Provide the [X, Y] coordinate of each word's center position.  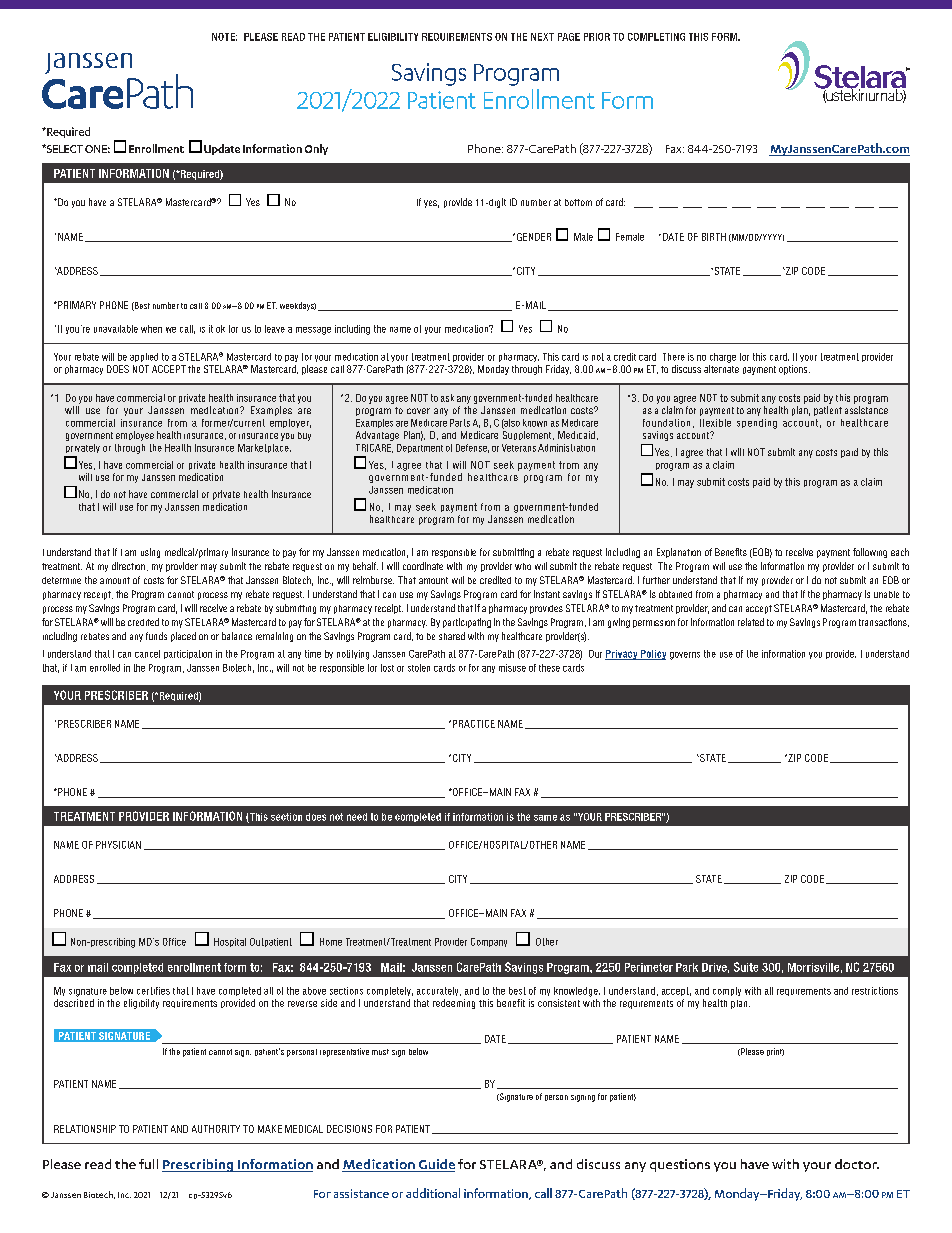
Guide [435, 1165]
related [751, 622]
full [148, 1164]
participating [467, 623]
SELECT [64, 149]
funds [156, 636]
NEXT [542, 37]
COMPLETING [656, 37]
